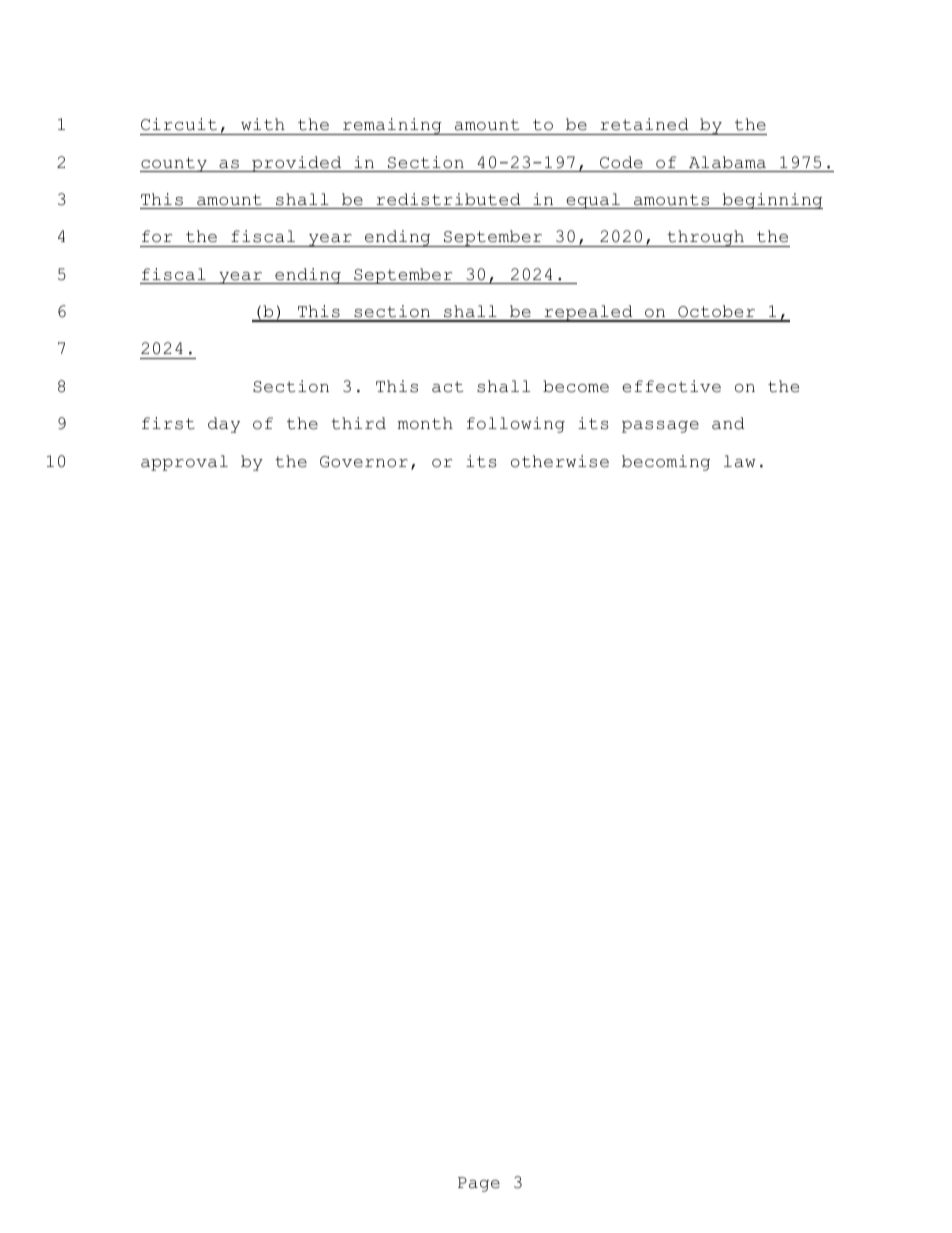 The width and height of the document is (952, 1233). Describe the element at coordinates (560, 461) in the document. I see `otherwise` at that location.
